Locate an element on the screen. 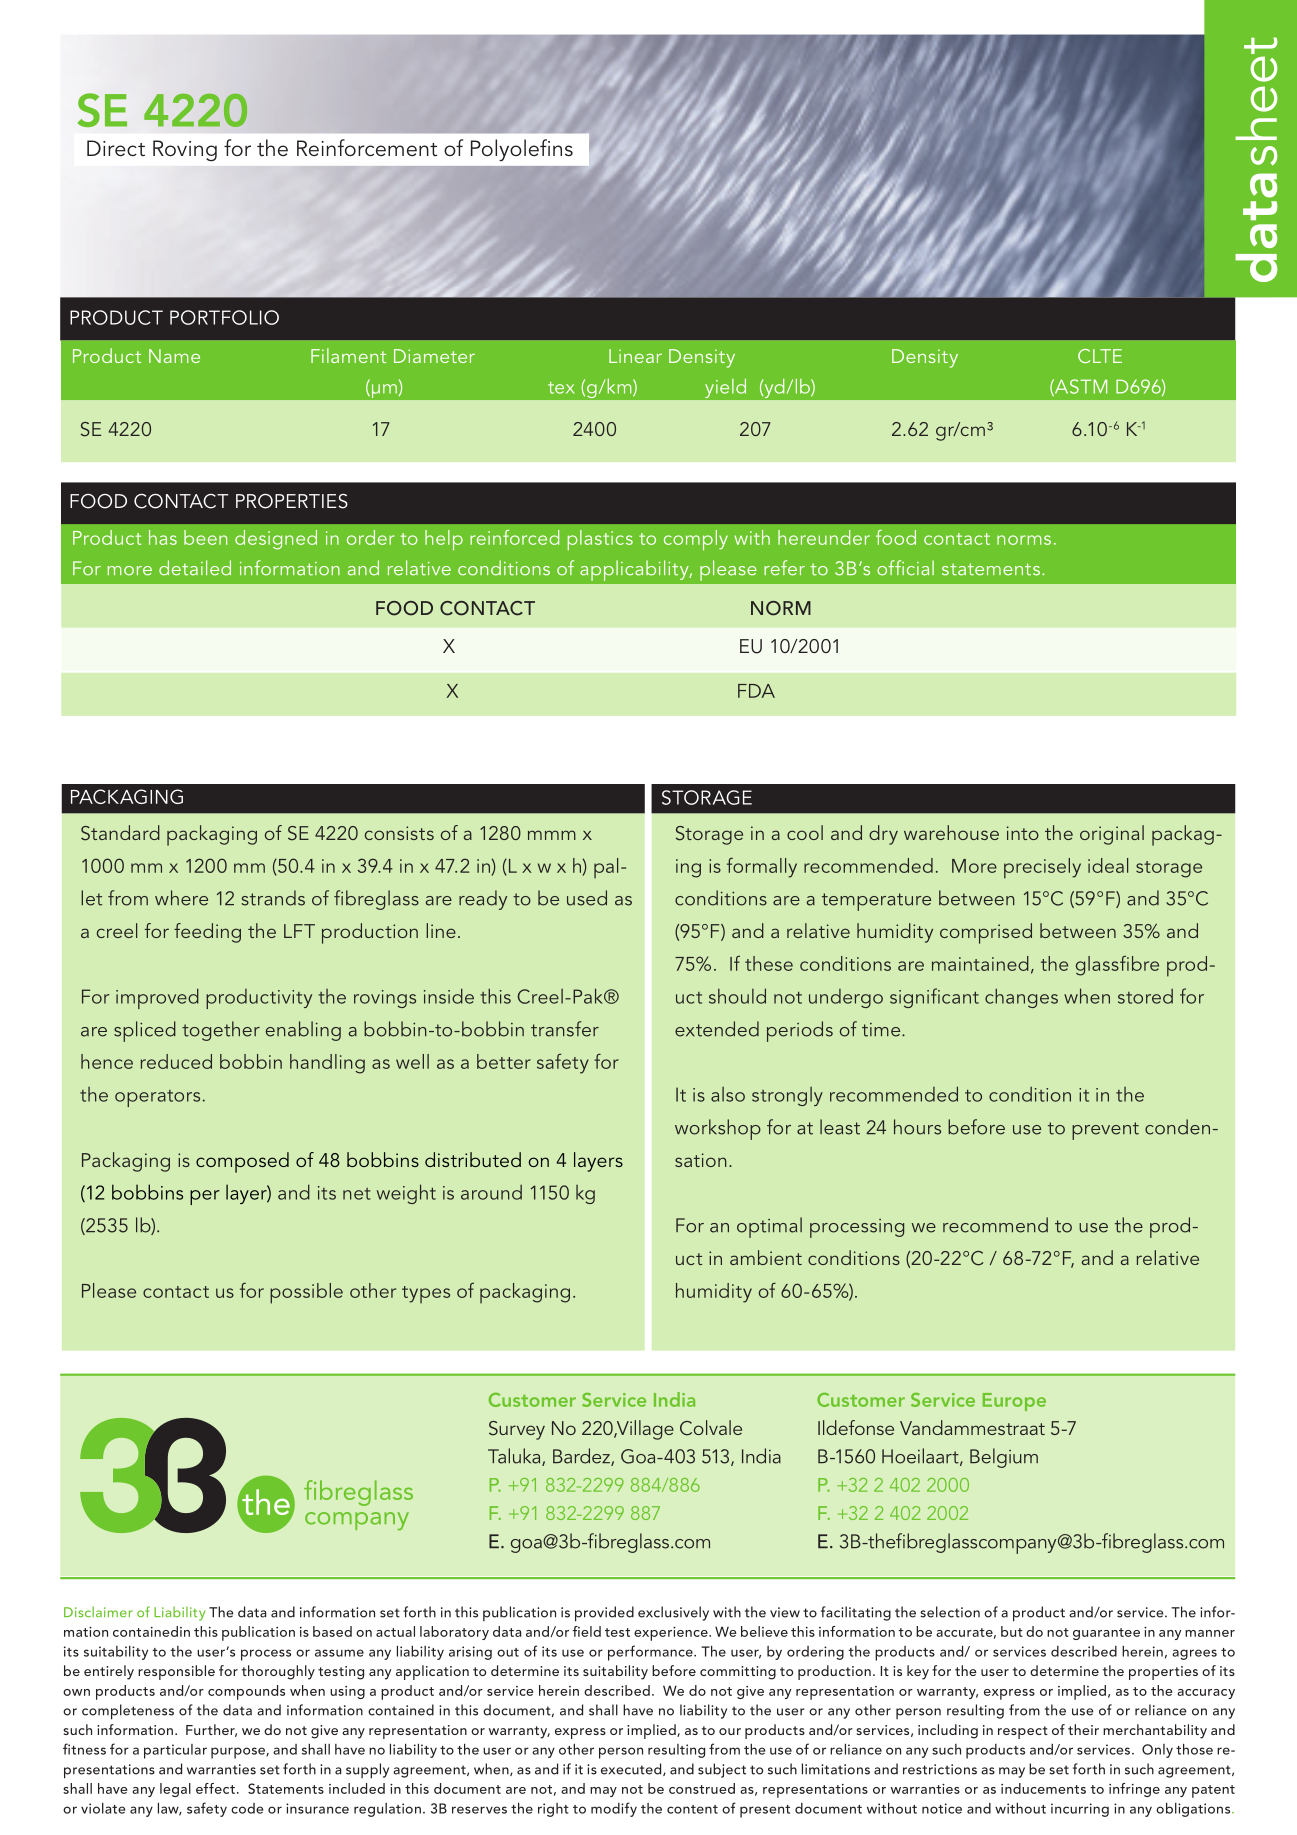 The image size is (1297, 1835). extended is located at coordinates (717, 1029).
